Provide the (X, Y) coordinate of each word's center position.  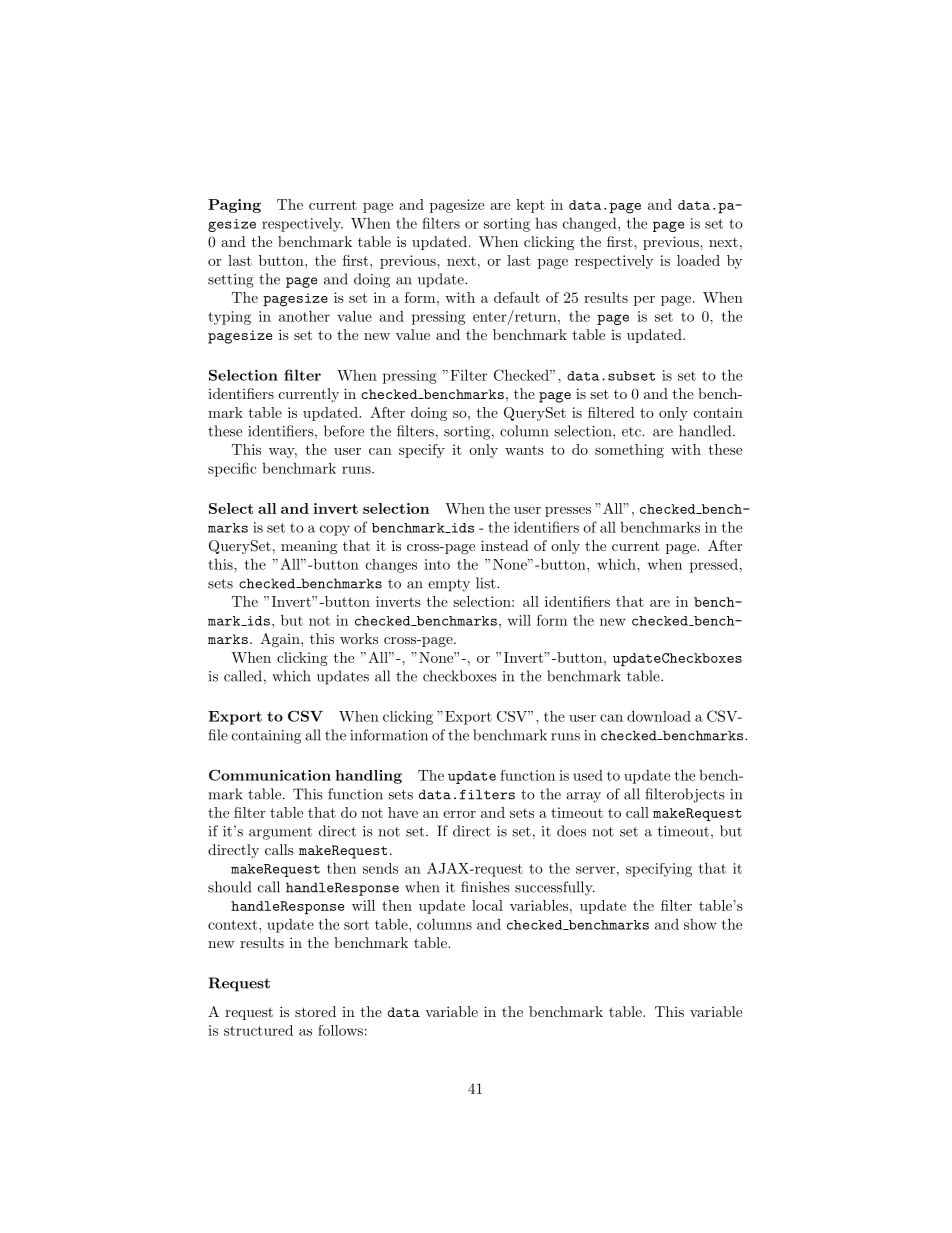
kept (530, 206)
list (487, 583)
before (344, 431)
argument (280, 833)
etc (632, 432)
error (459, 814)
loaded (698, 260)
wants (524, 450)
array (583, 797)
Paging (234, 206)
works (359, 638)
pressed (714, 566)
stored (315, 1011)
